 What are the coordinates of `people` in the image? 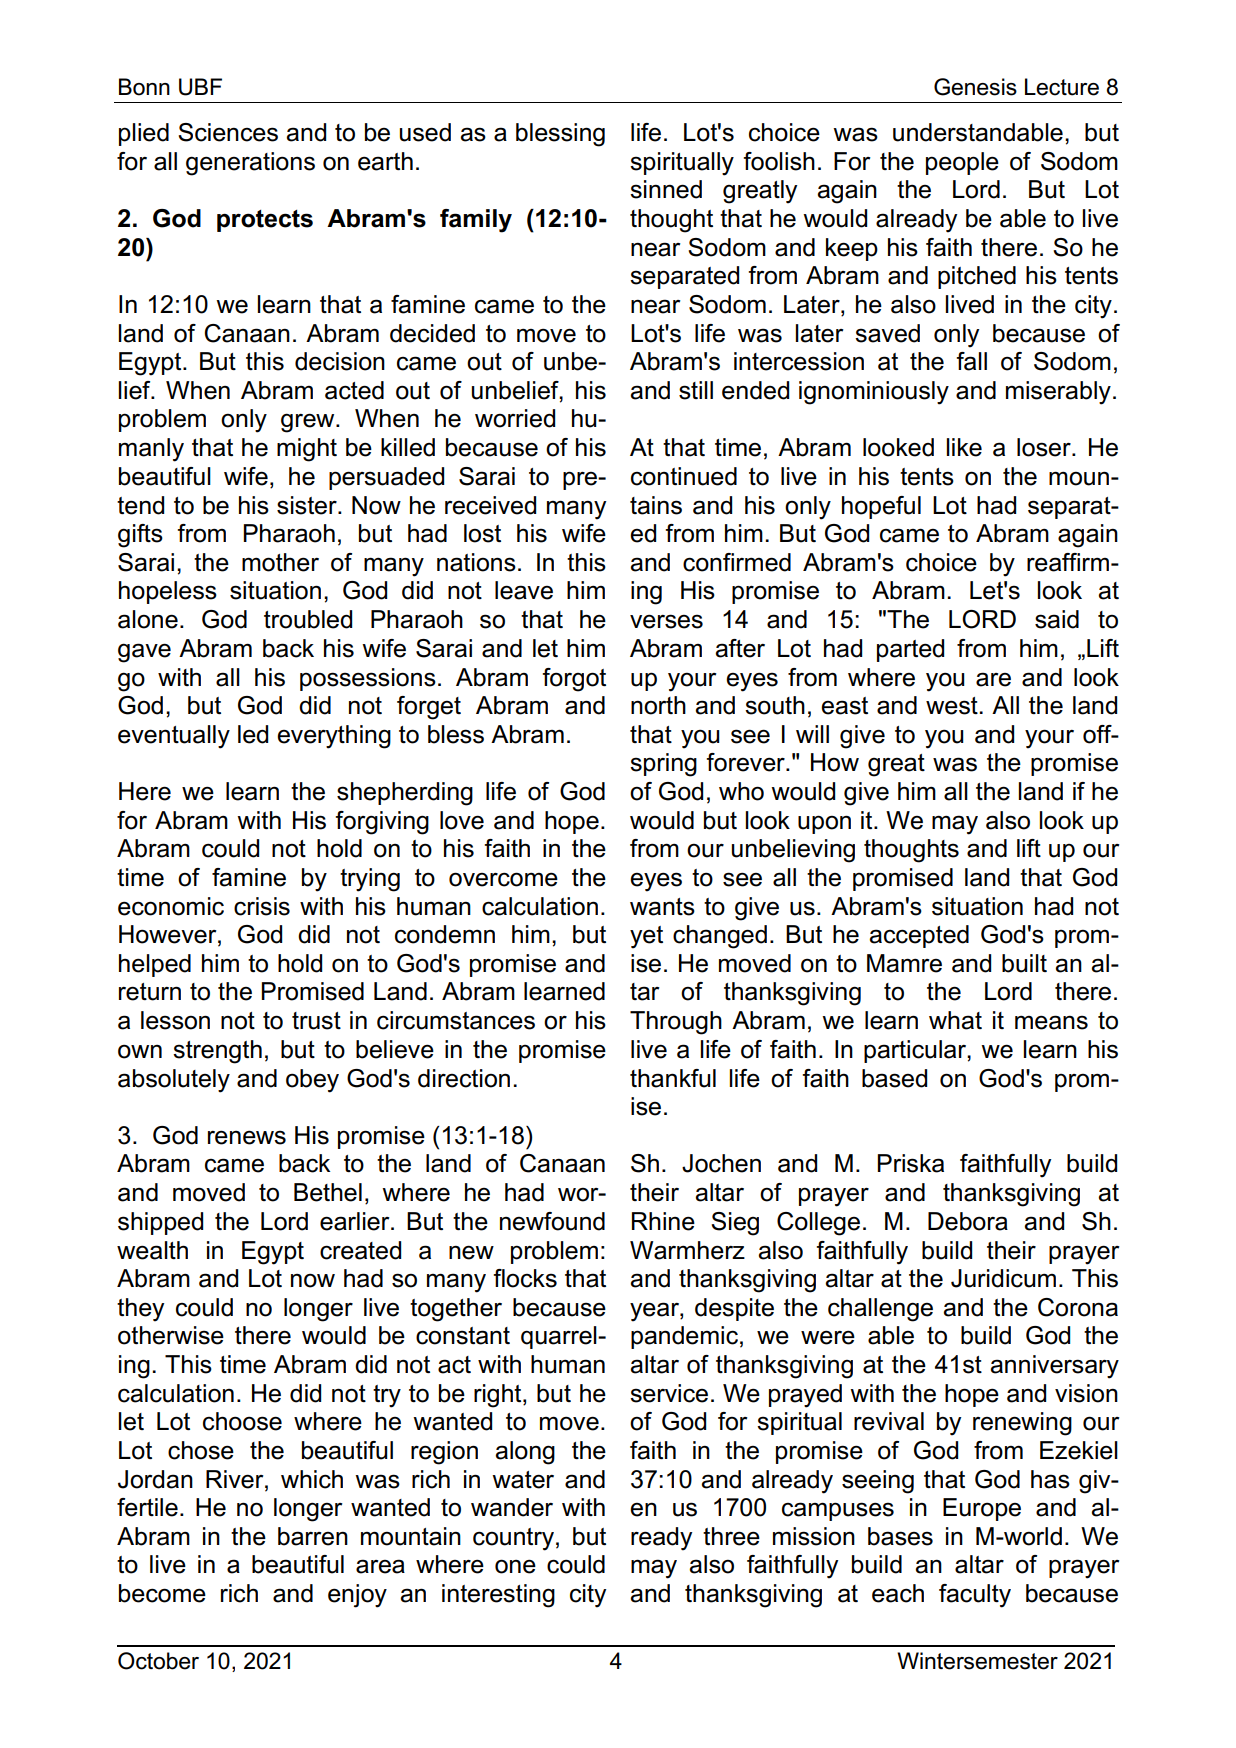 It's located at (962, 163).
